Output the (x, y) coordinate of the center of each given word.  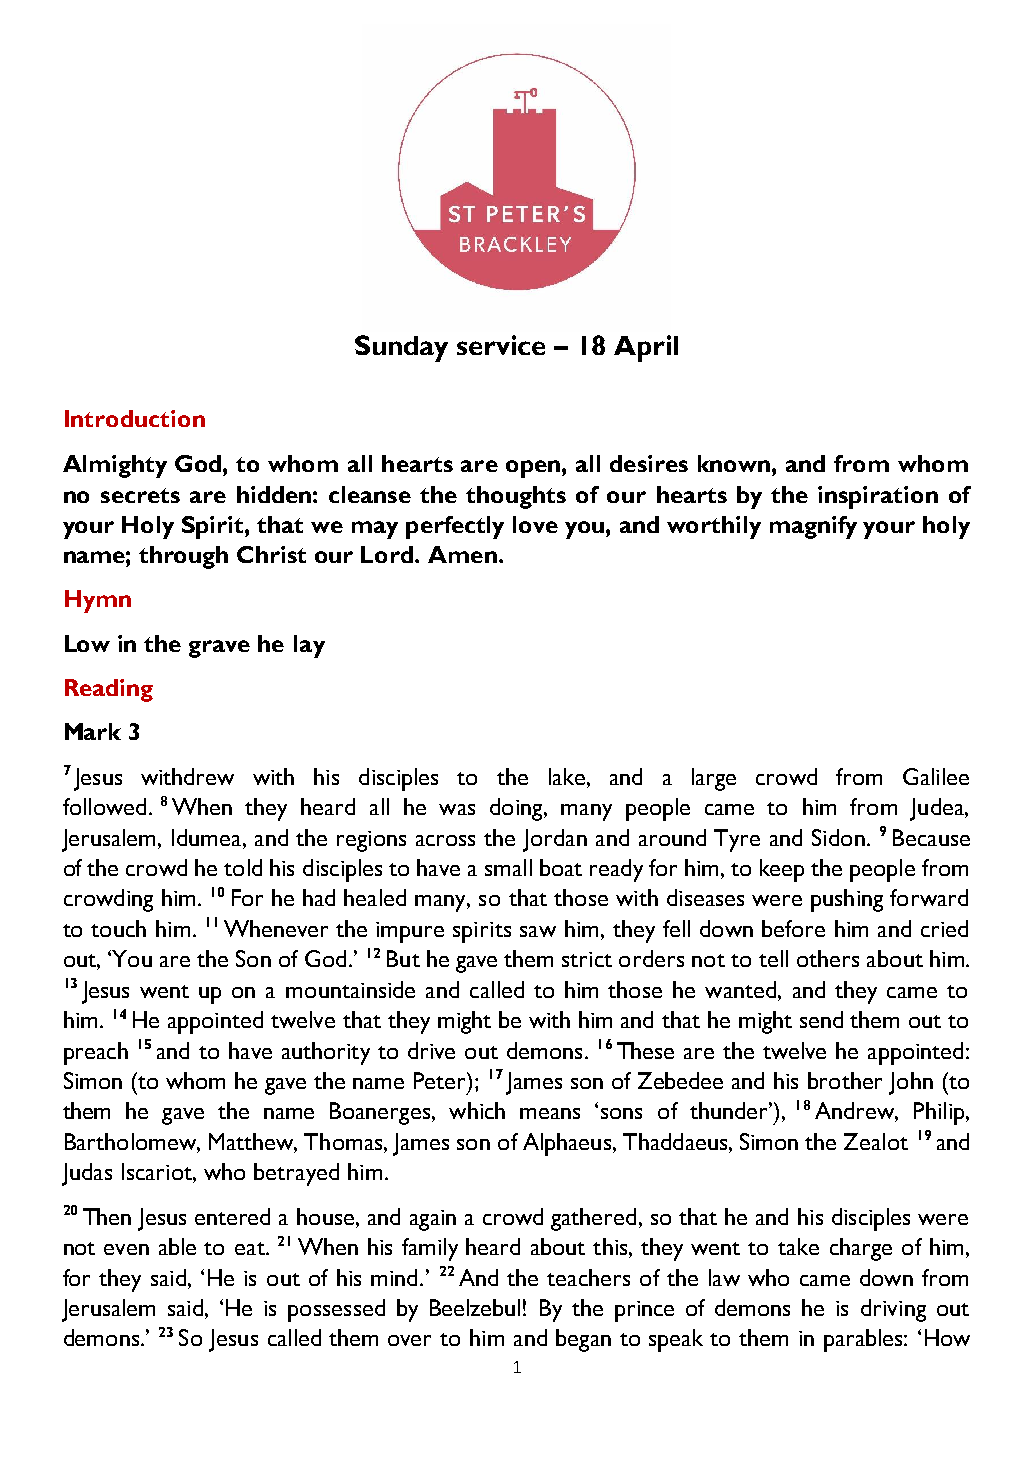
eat (251, 1248)
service (501, 345)
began (583, 1340)
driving (893, 1310)
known (734, 463)
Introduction (135, 418)
